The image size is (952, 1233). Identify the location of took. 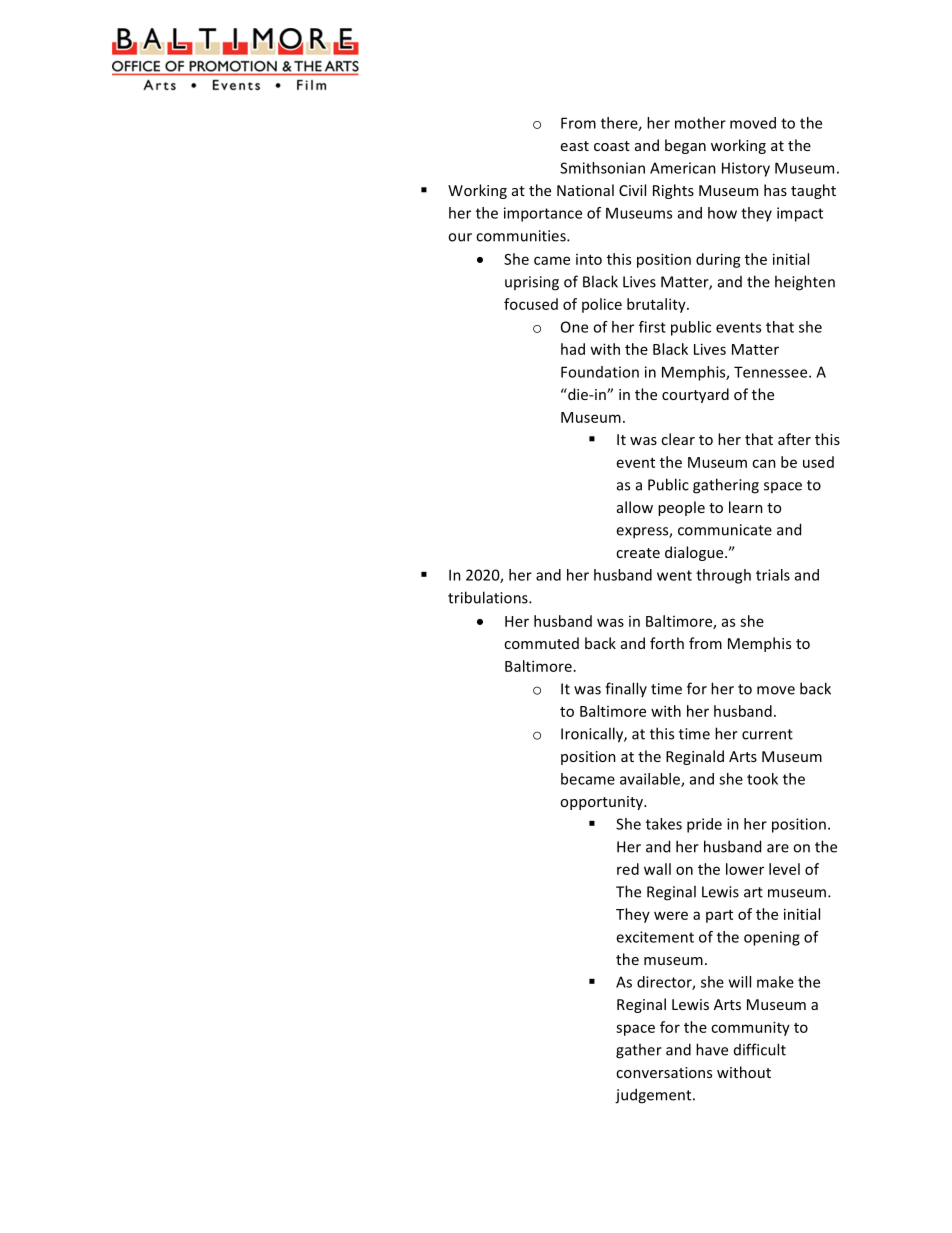
(762, 779).
